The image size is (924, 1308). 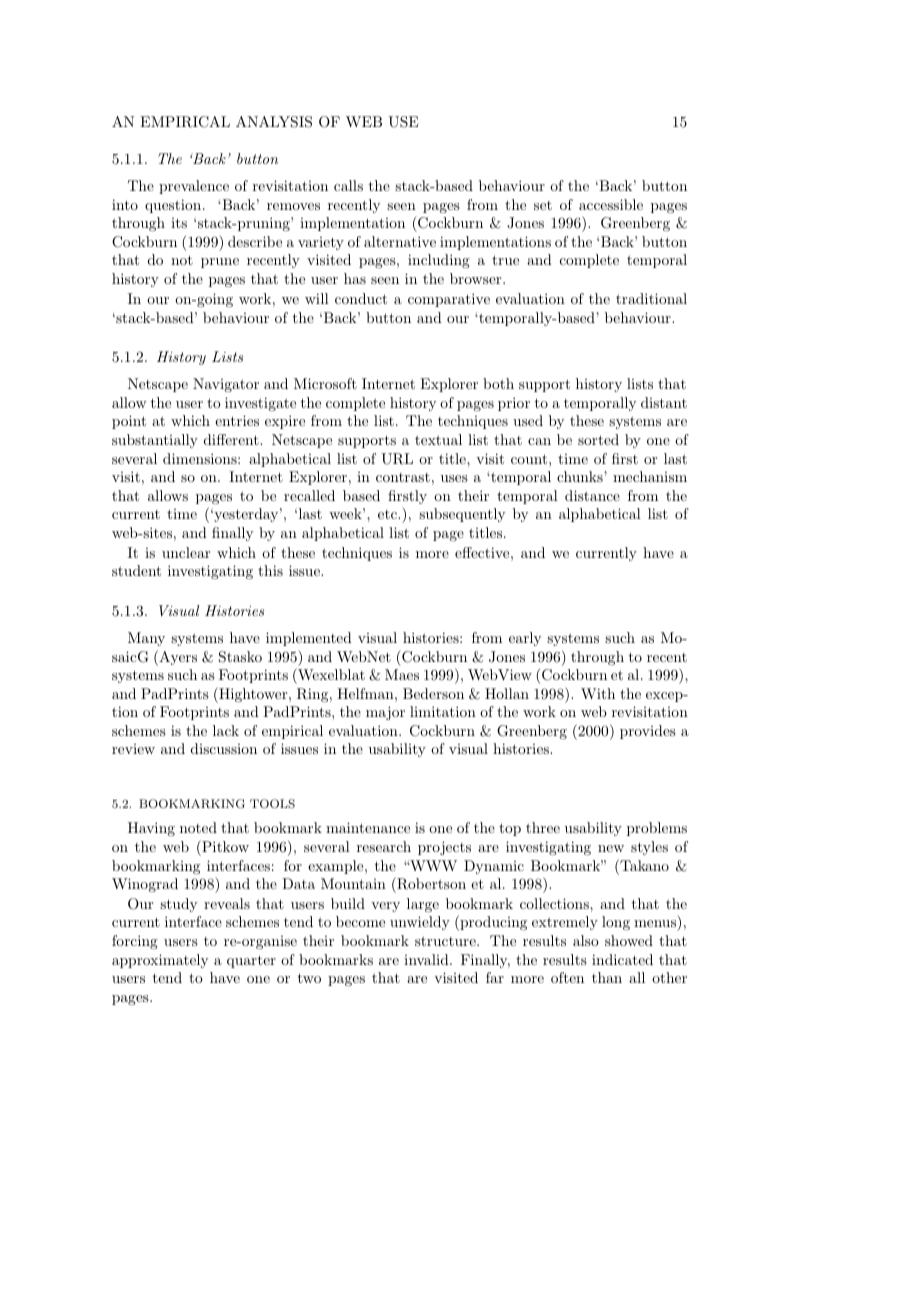 I want to click on entries, so click(x=237, y=420).
